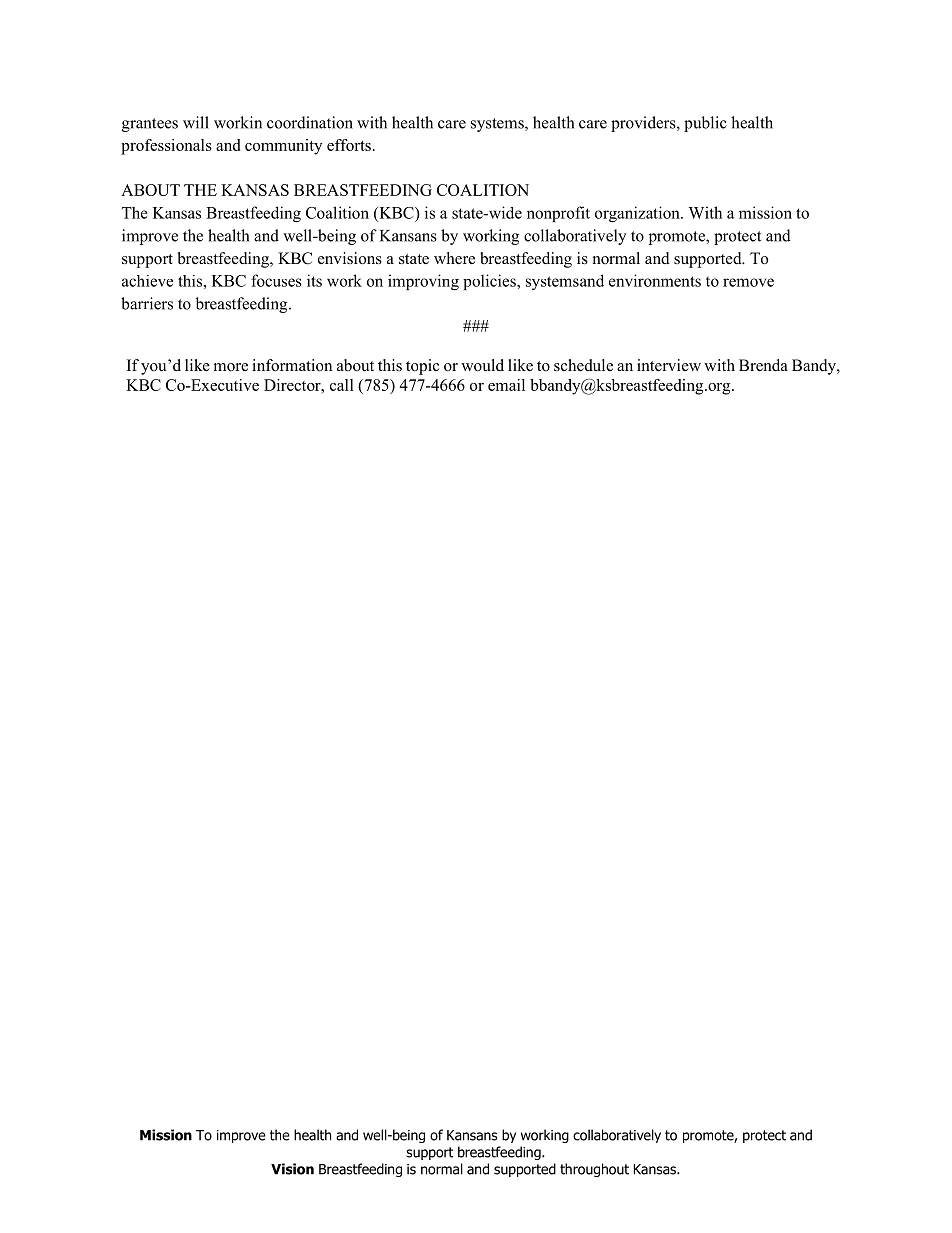 This screenshot has width=952, height=1233. What do you see at coordinates (669, 365) in the screenshot?
I see `interview` at bounding box center [669, 365].
